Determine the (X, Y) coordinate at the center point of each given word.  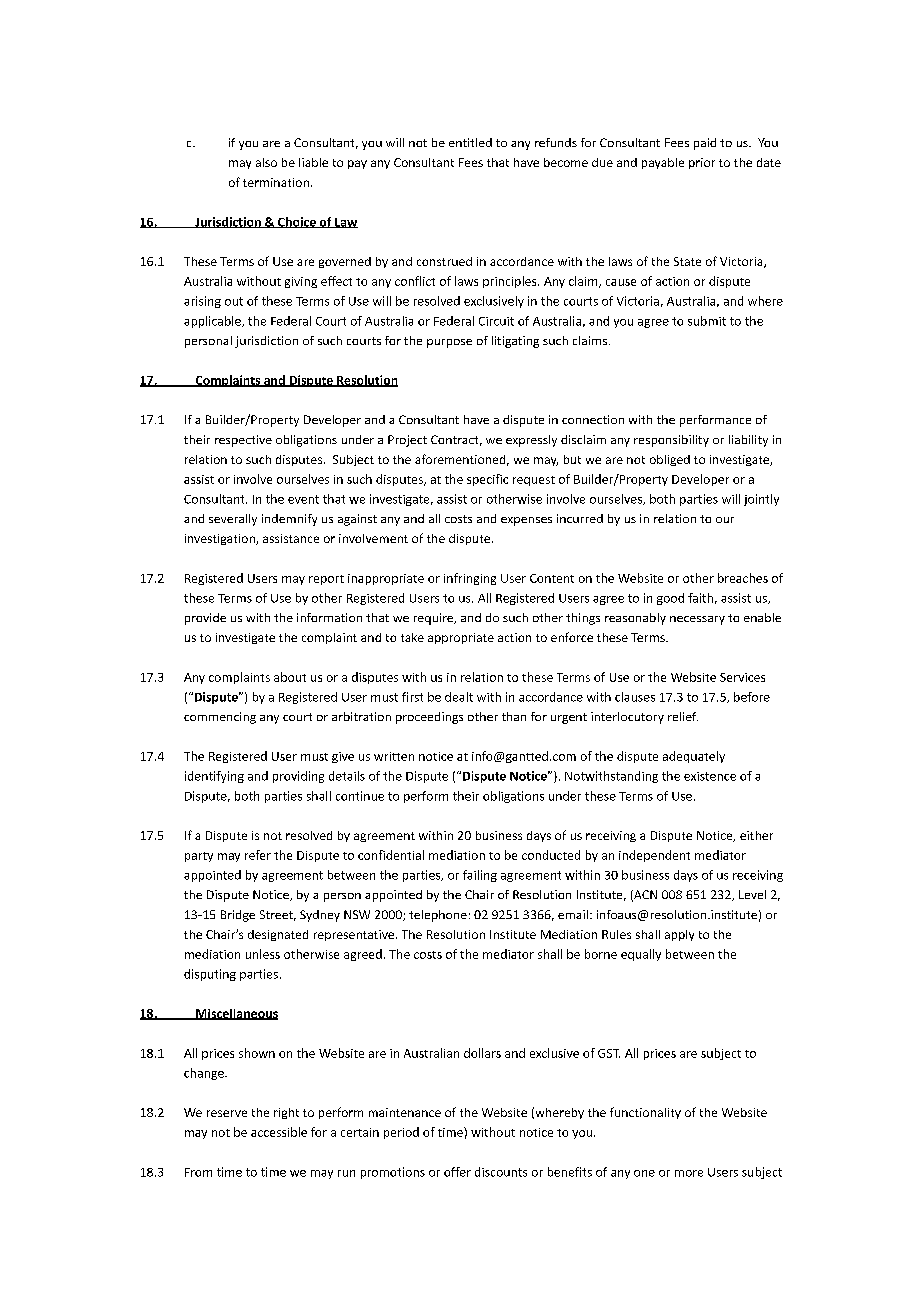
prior (702, 163)
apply (679, 935)
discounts (501, 1172)
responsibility (671, 441)
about (290, 677)
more (689, 1173)
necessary (697, 620)
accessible (279, 1132)
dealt (459, 697)
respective (243, 441)
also (266, 162)
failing (480, 876)
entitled (470, 142)
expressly (531, 441)
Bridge (238, 916)
